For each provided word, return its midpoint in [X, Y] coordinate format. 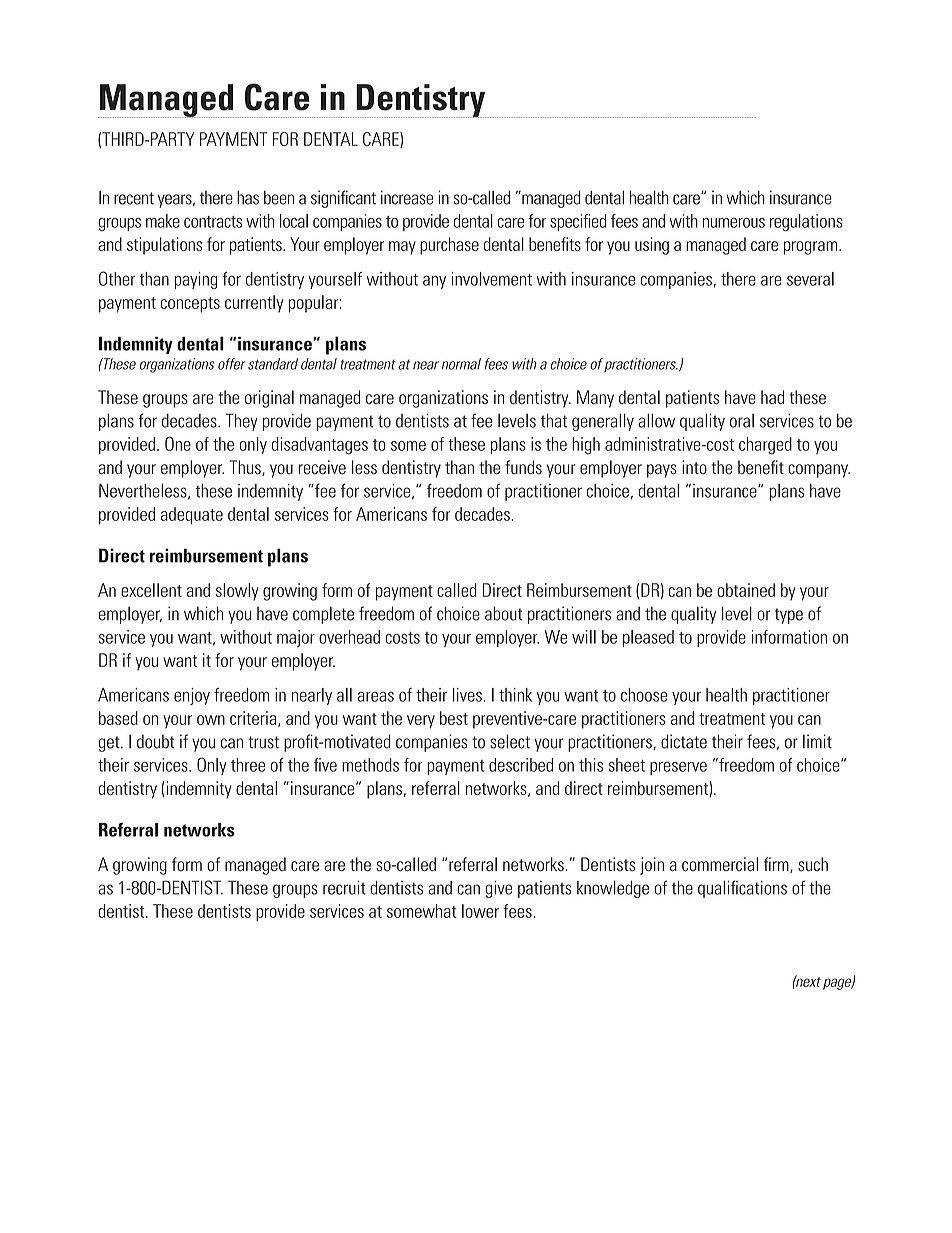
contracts [213, 222]
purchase [449, 246]
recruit [344, 888]
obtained [746, 590]
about [504, 613]
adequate [192, 516]
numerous [734, 223]
